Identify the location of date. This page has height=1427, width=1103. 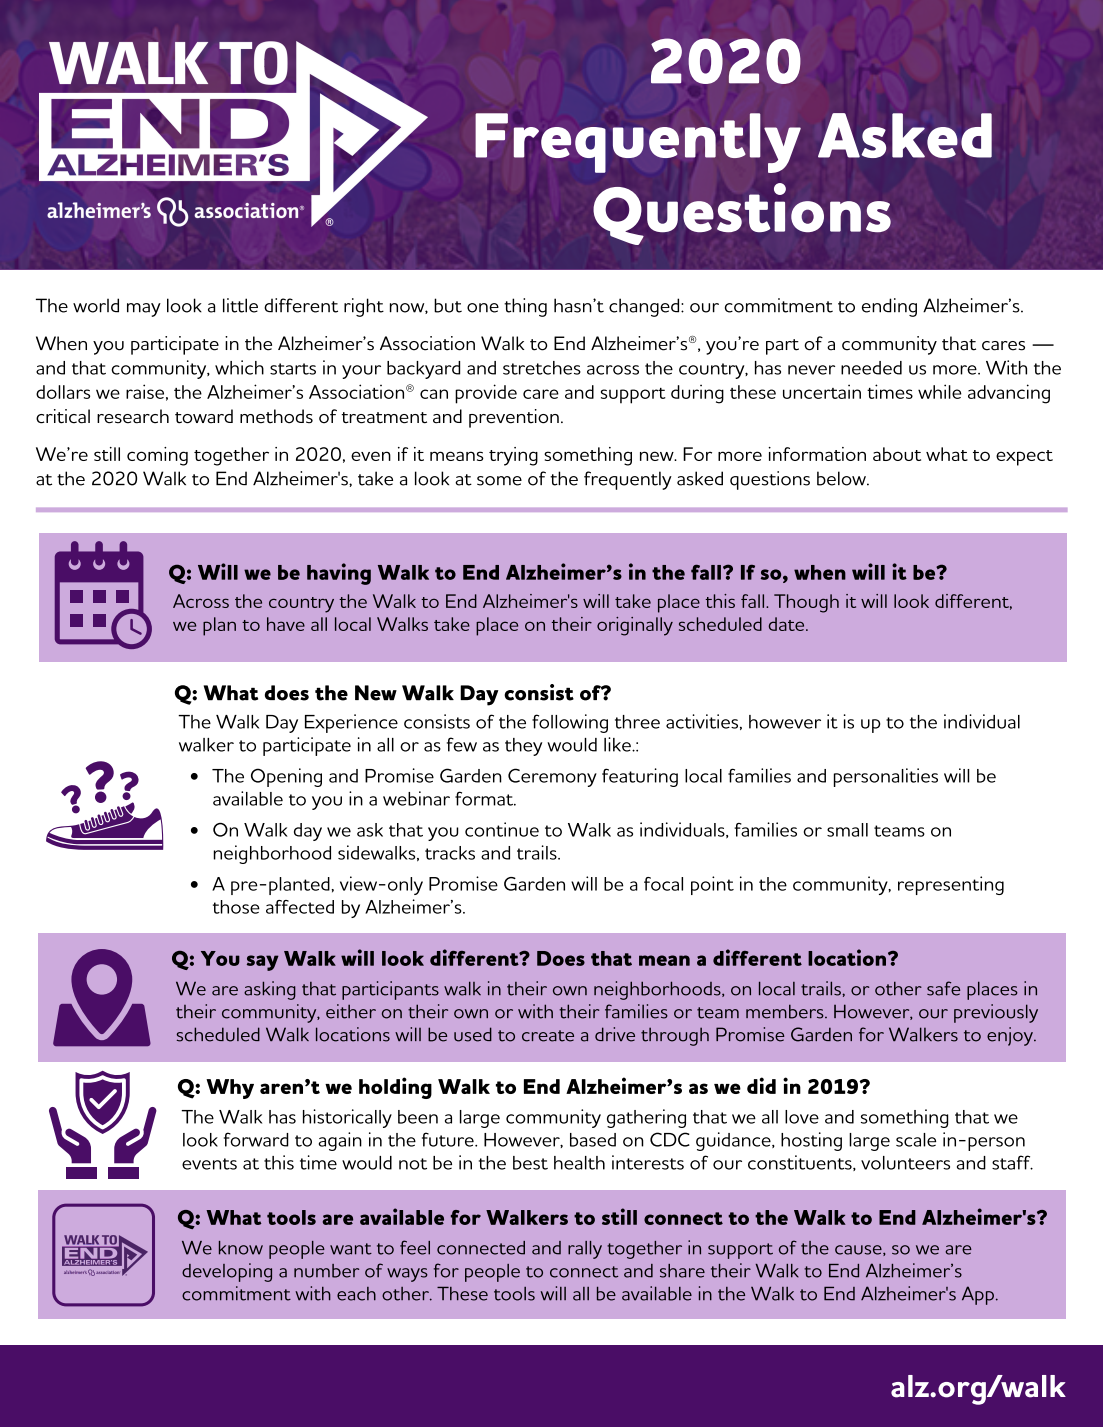
(788, 624).
